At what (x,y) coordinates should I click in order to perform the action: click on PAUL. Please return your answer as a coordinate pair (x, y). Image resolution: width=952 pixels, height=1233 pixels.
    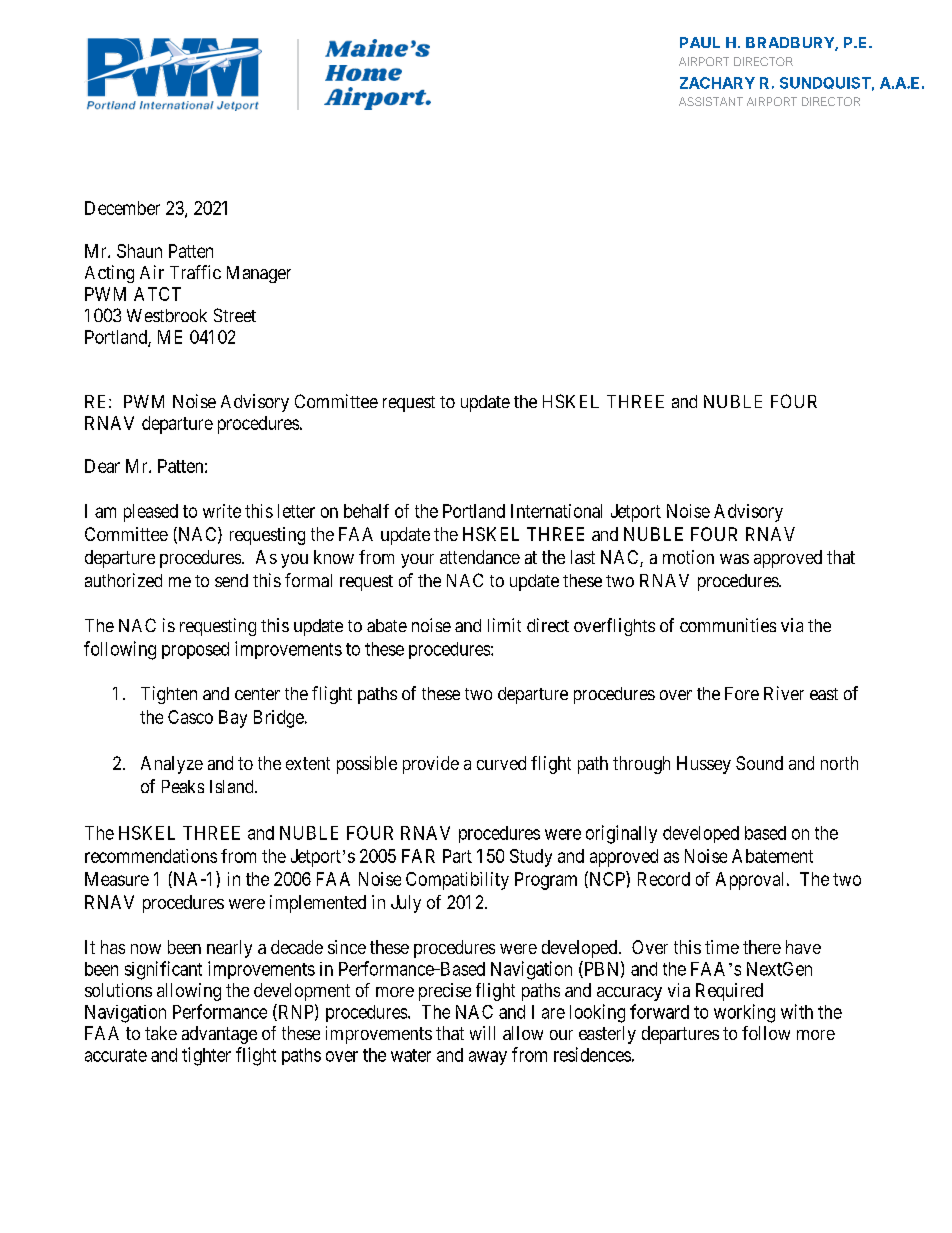
    Looking at the image, I should click on (700, 42).
